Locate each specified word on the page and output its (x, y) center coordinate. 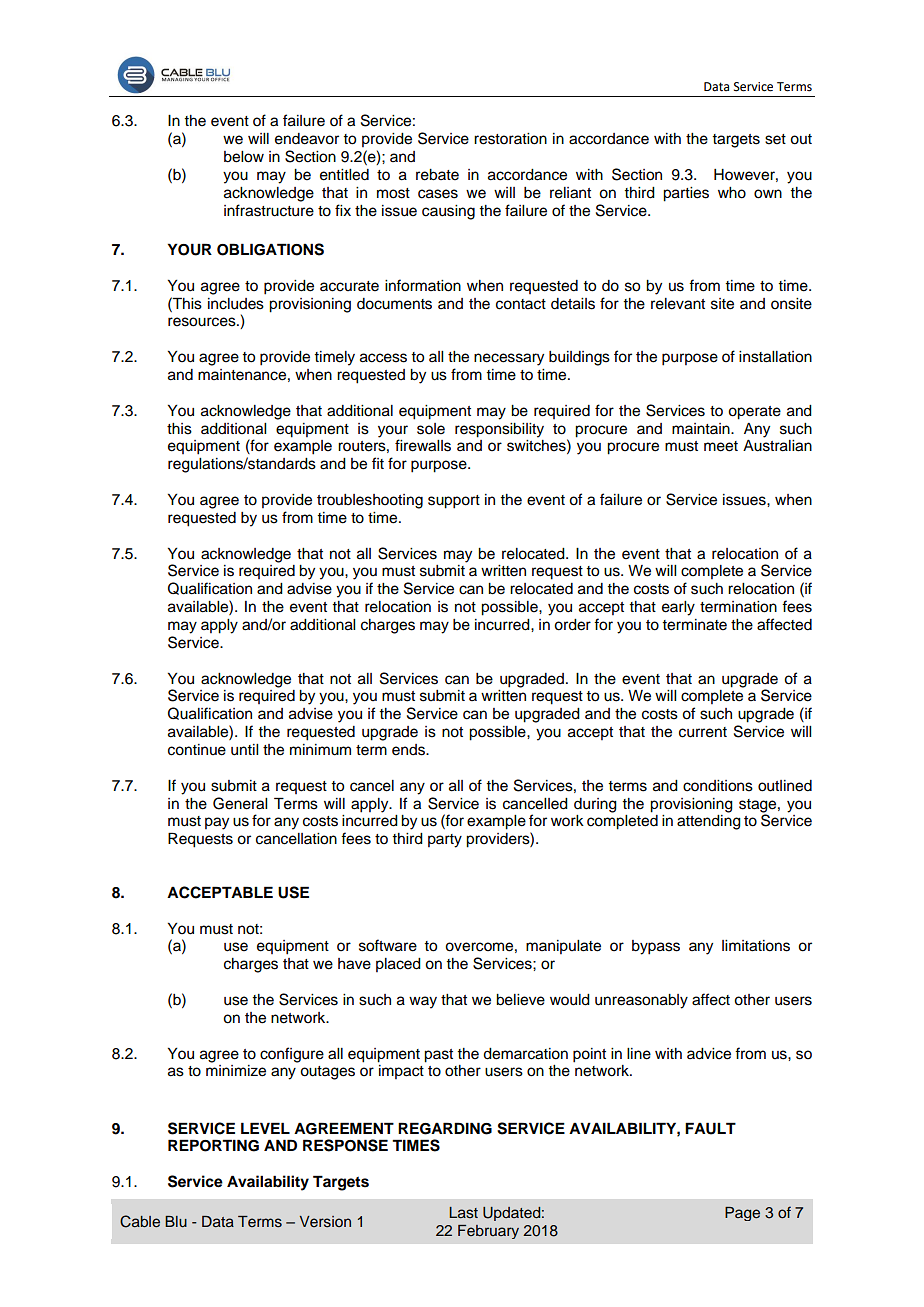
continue (197, 750)
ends (409, 750)
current (703, 732)
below (244, 157)
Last (463, 1212)
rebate (437, 175)
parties (686, 194)
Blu (176, 1221)
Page (742, 1214)
